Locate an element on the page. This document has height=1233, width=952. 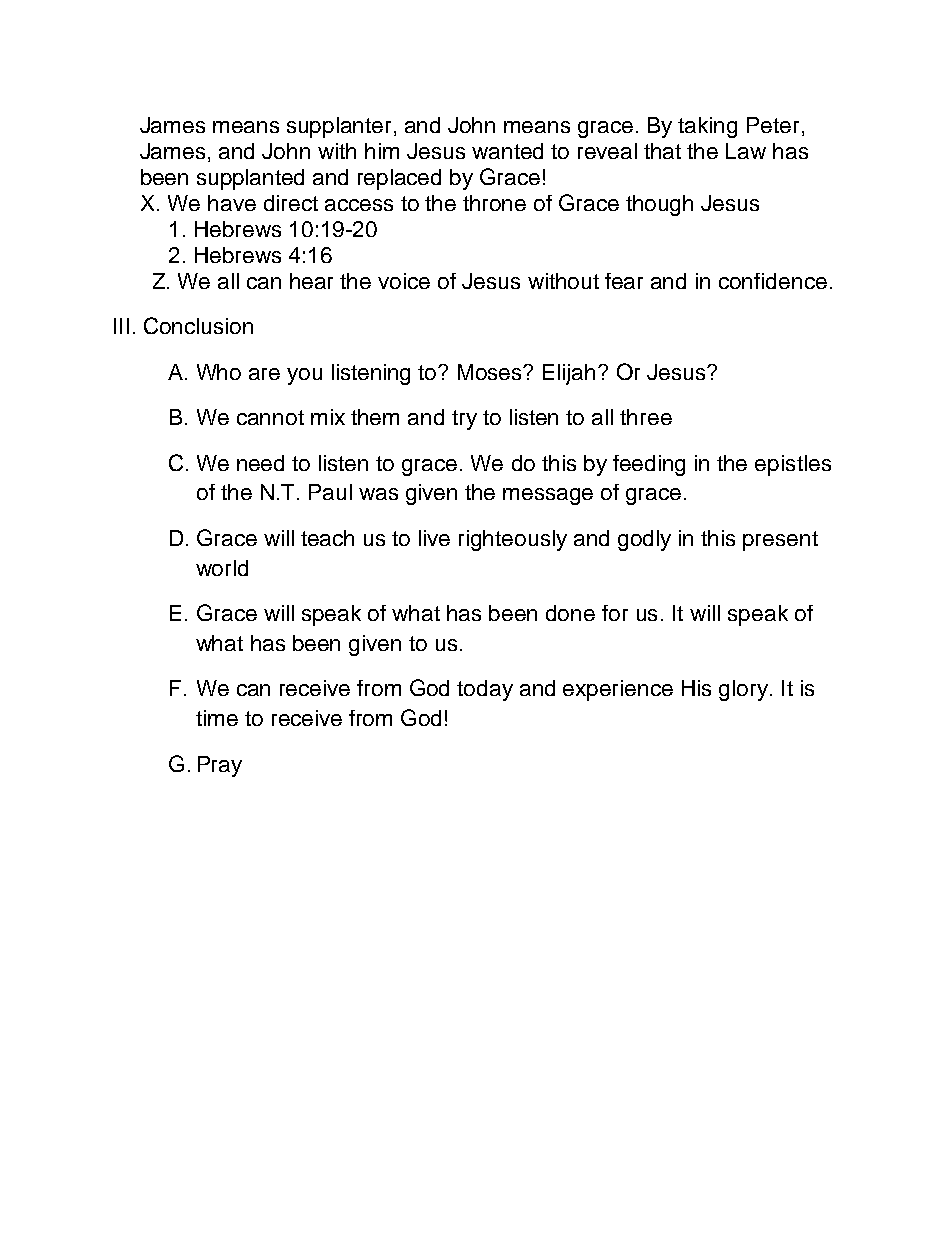
wanted is located at coordinates (507, 151).
